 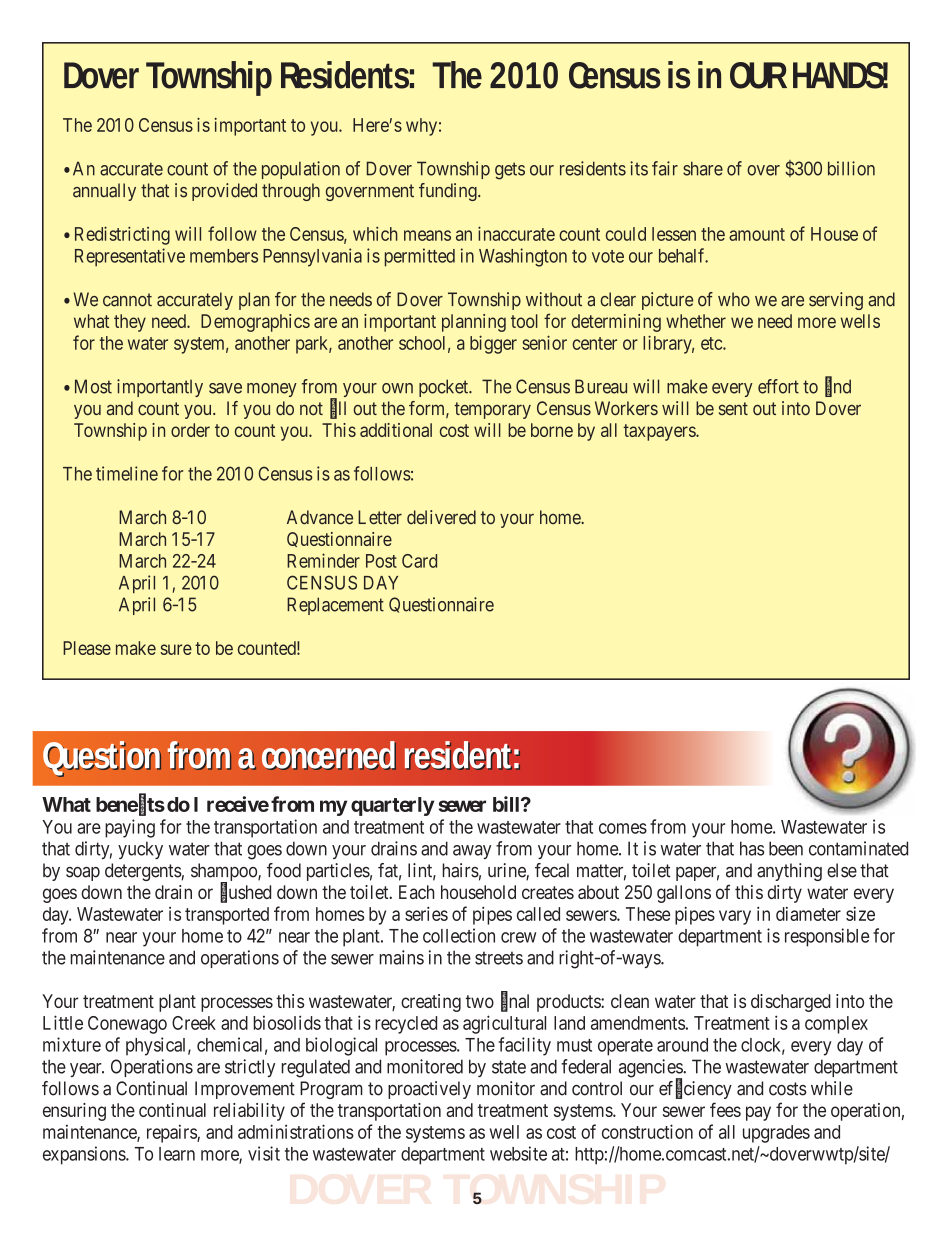 What do you see at coordinates (776, 1134) in the image?
I see `upgrades` at bounding box center [776, 1134].
